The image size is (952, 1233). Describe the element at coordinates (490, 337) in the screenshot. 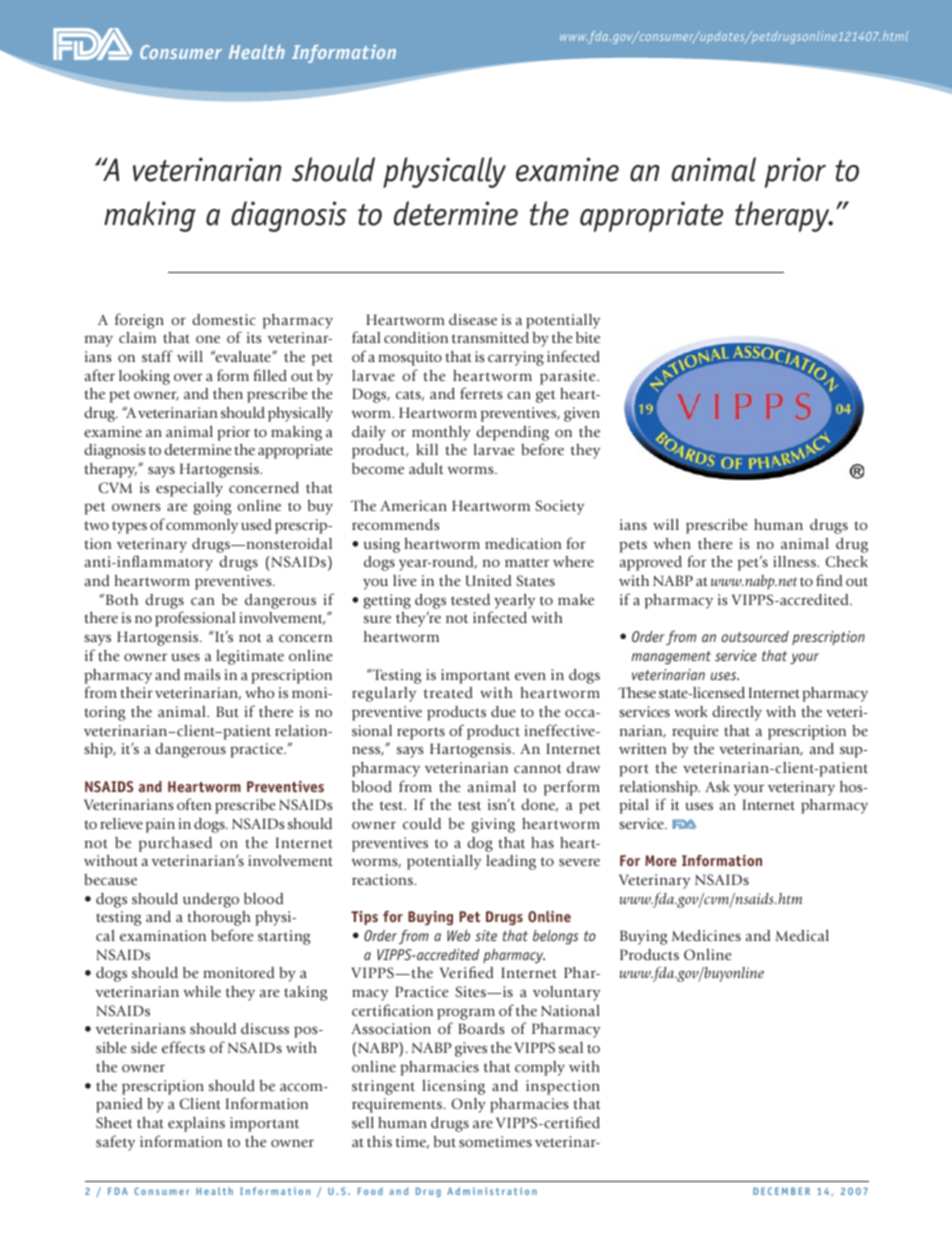

I see `transmitted` at that location.
